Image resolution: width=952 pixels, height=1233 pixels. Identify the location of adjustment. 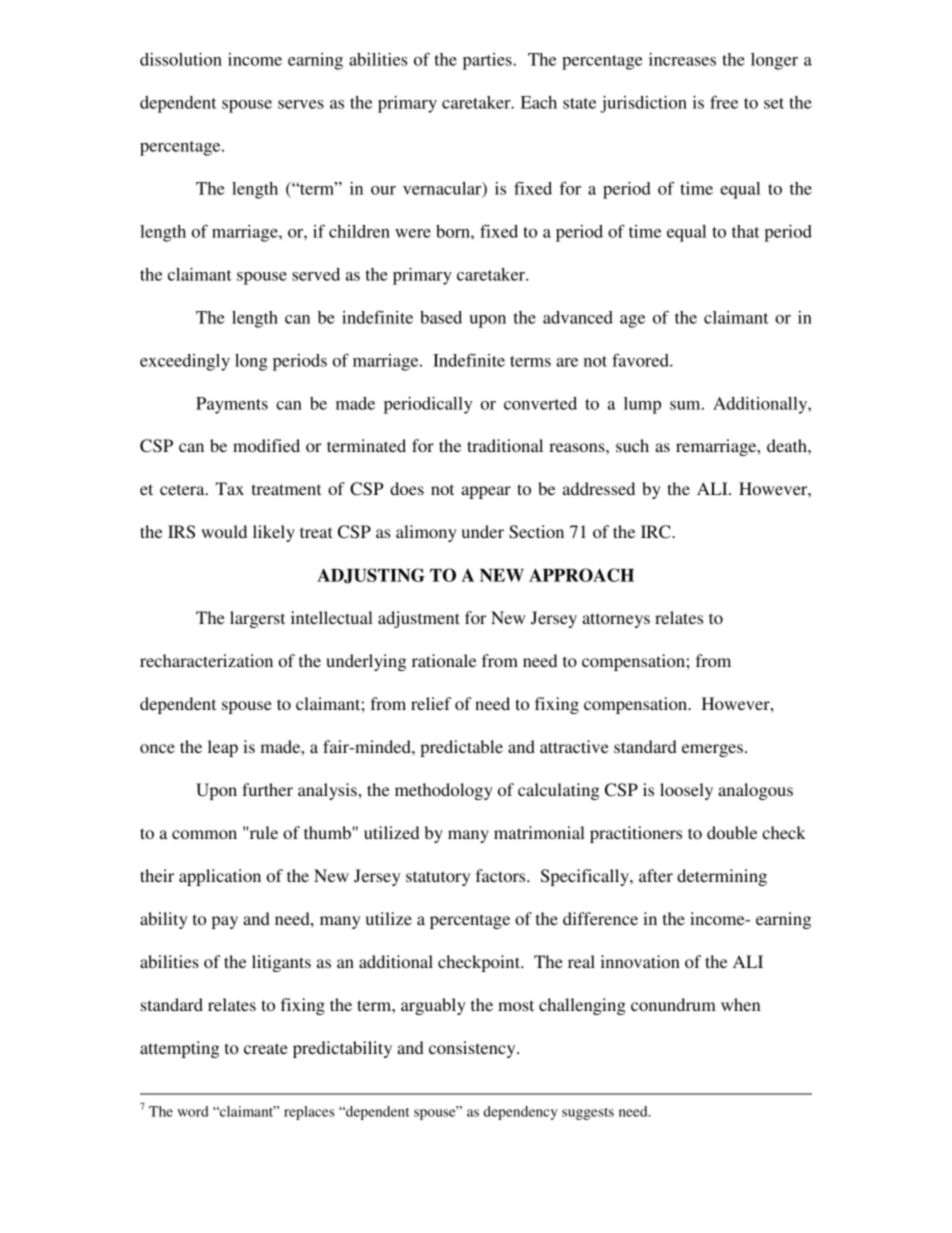
(419, 619).
